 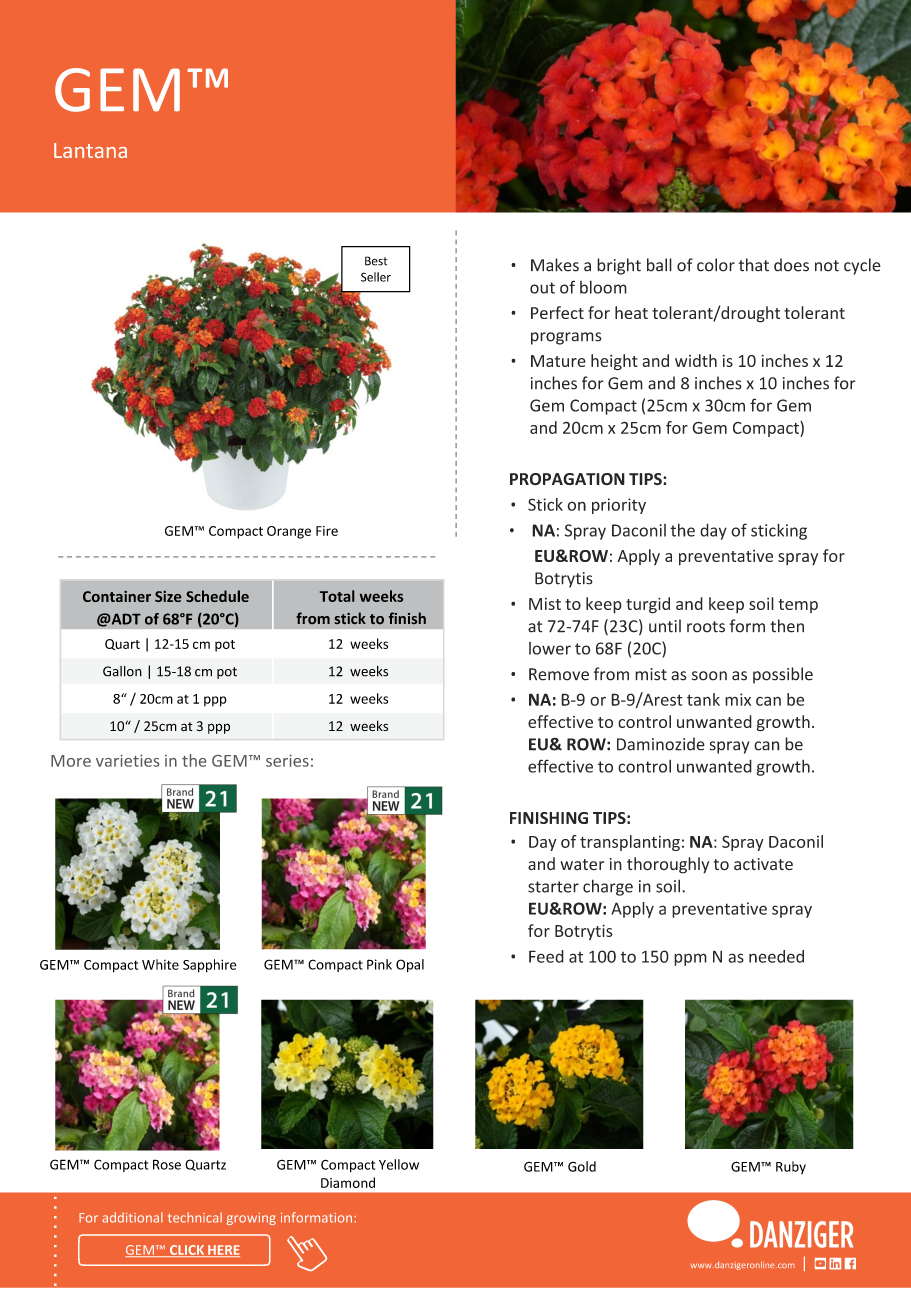 What do you see at coordinates (168, 596) in the screenshot?
I see `Size` at bounding box center [168, 596].
